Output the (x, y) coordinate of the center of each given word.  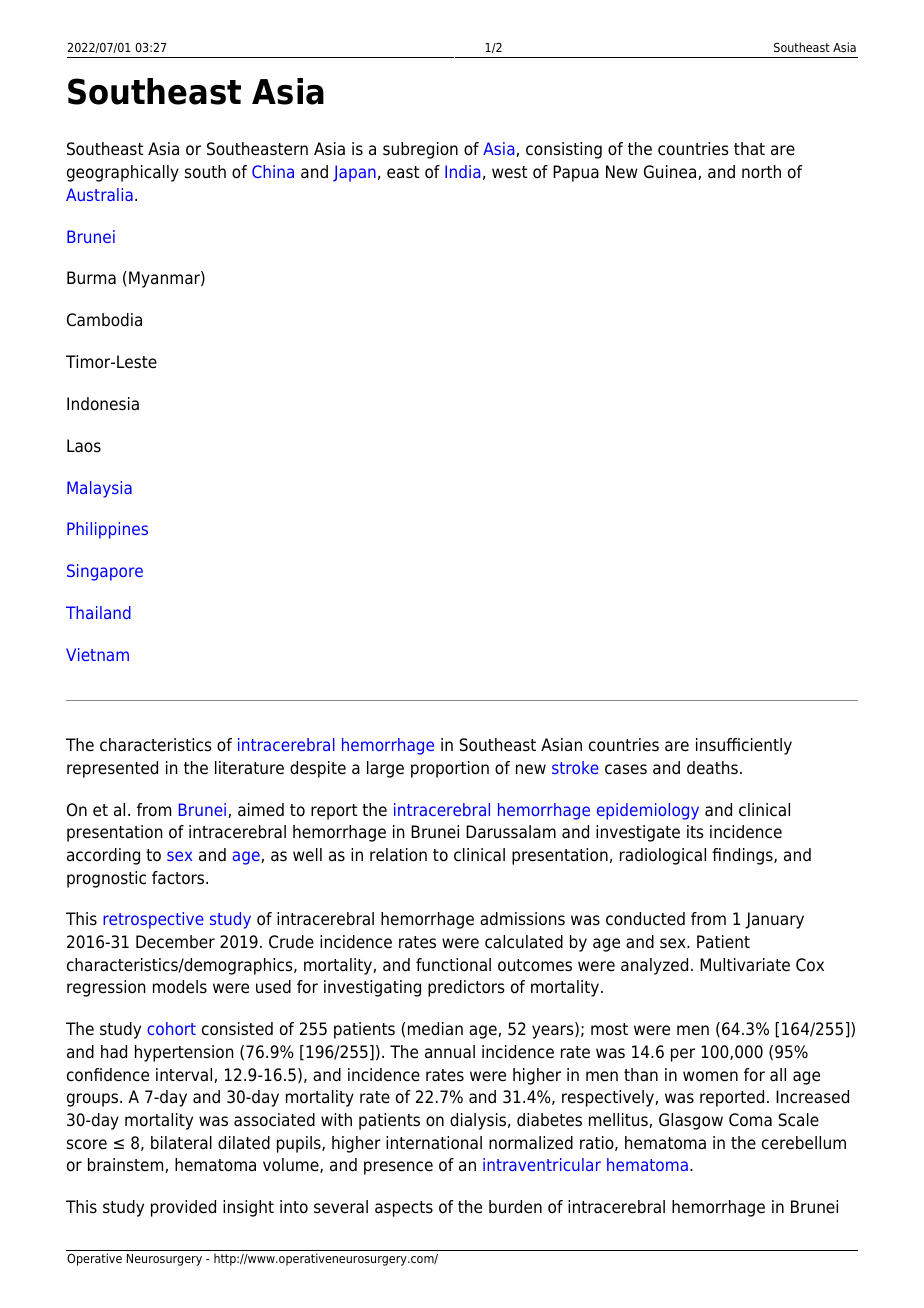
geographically (123, 173)
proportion (450, 769)
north (761, 172)
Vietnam (97, 654)
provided (183, 1208)
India (462, 171)
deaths (712, 768)
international (434, 1143)
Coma (750, 1120)
